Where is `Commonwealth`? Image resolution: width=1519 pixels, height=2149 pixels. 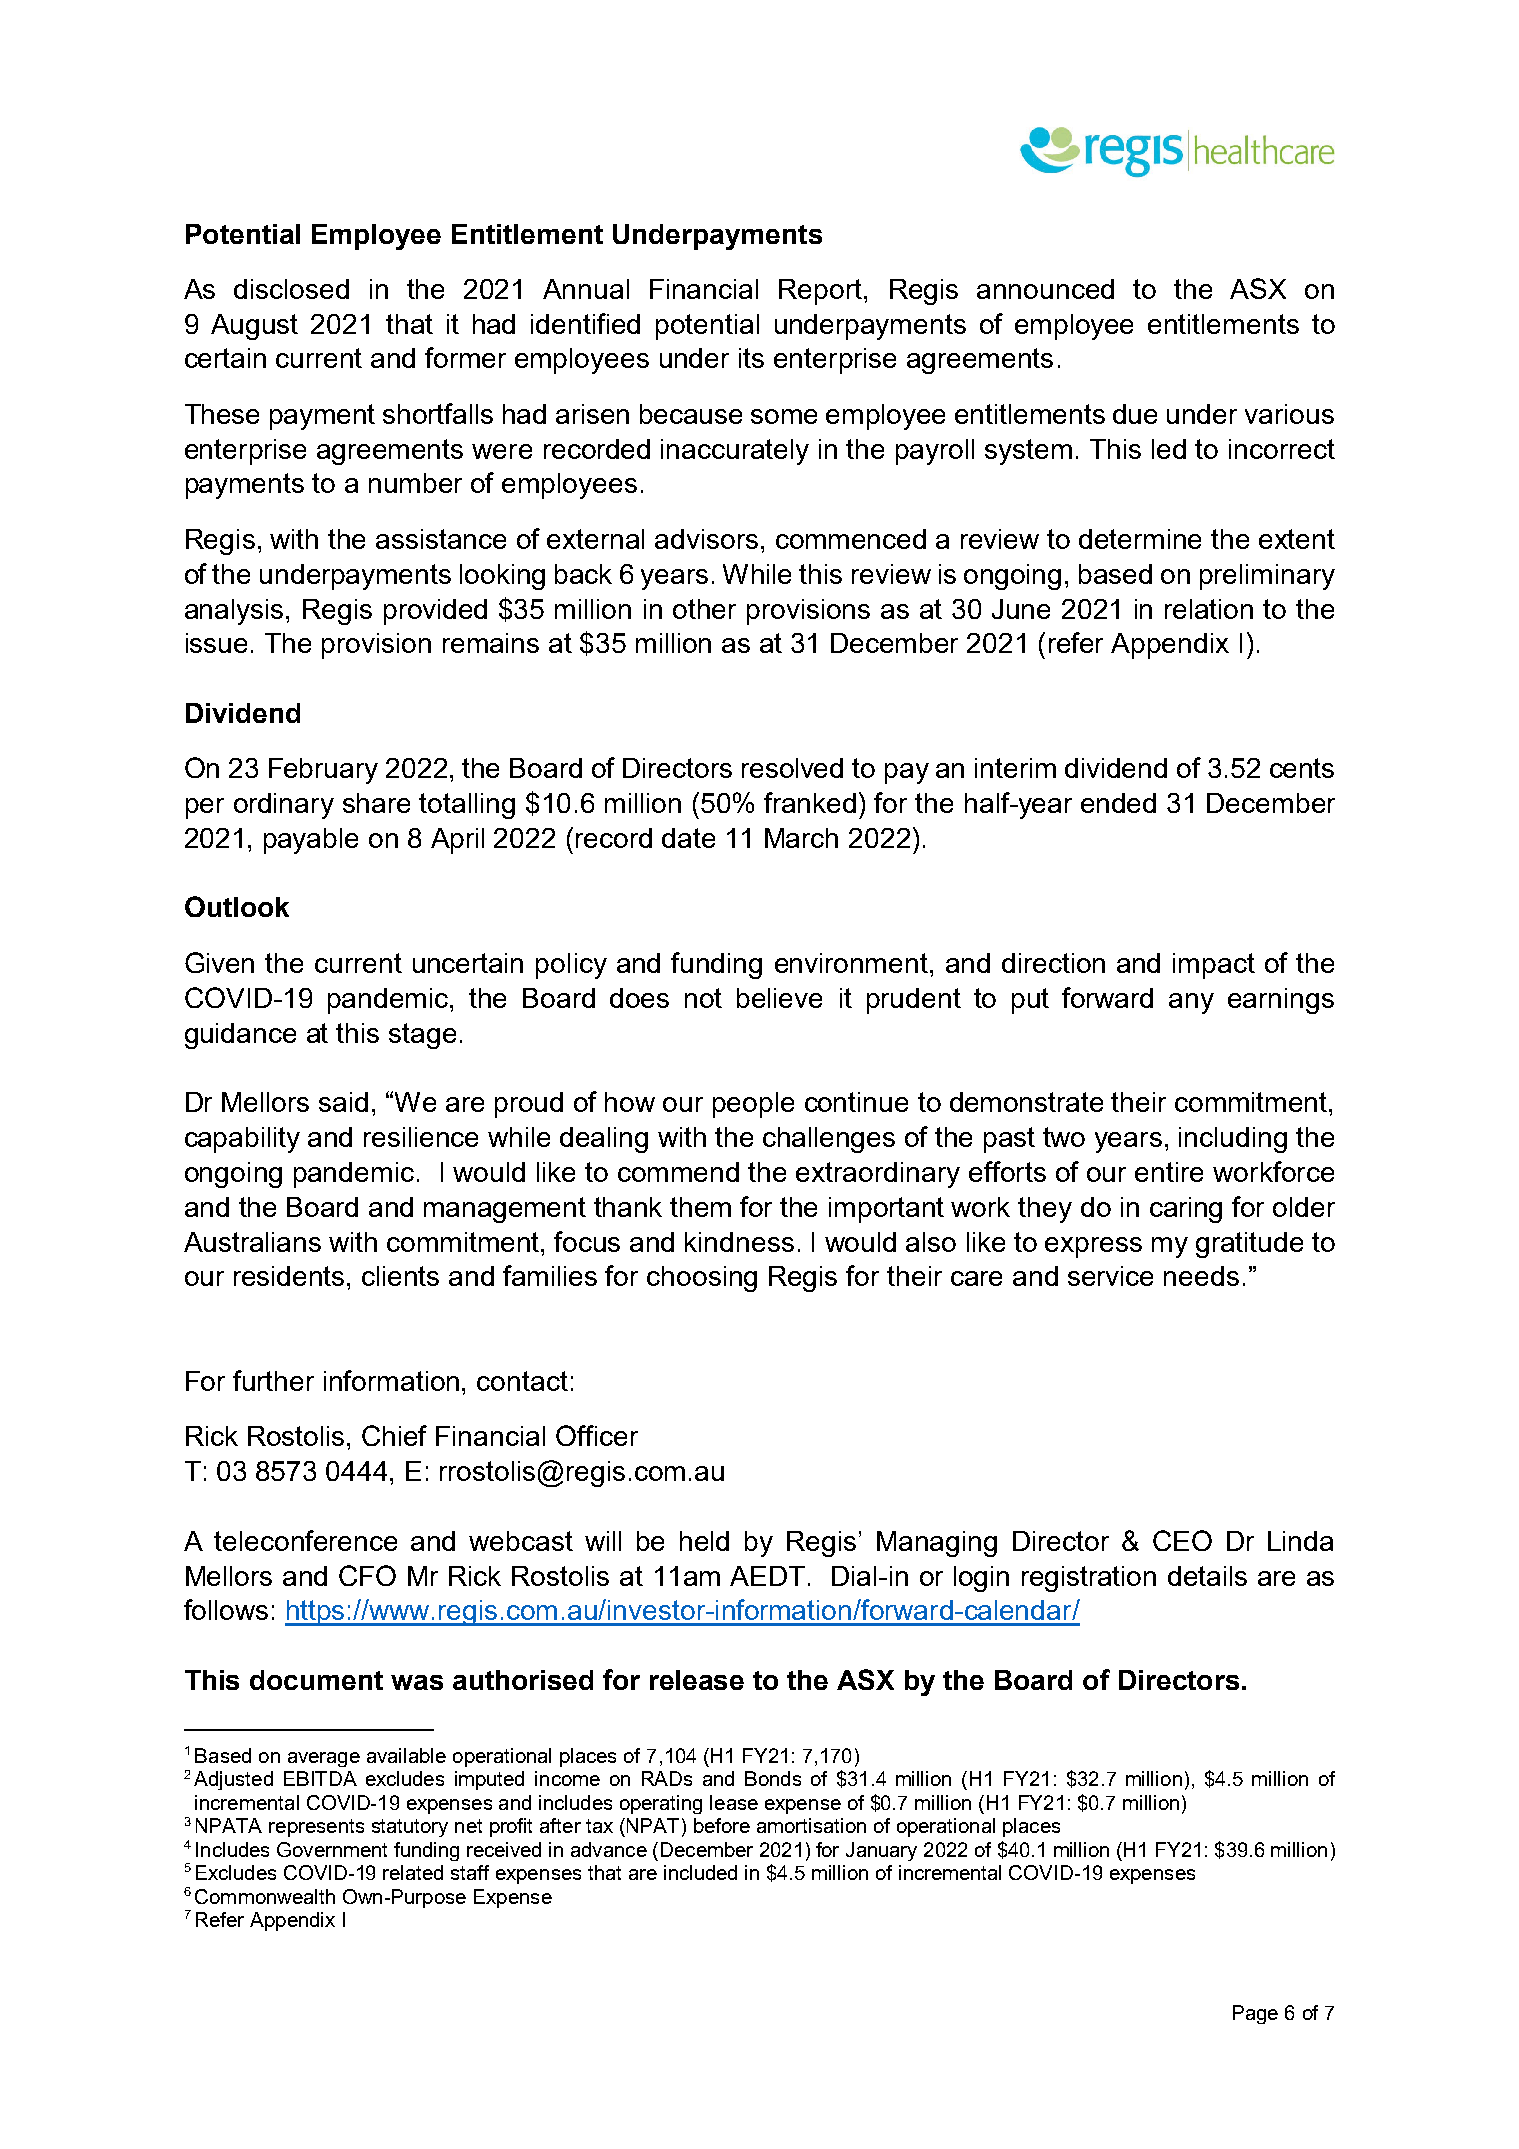
Commonwealth is located at coordinates (265, 1896).
